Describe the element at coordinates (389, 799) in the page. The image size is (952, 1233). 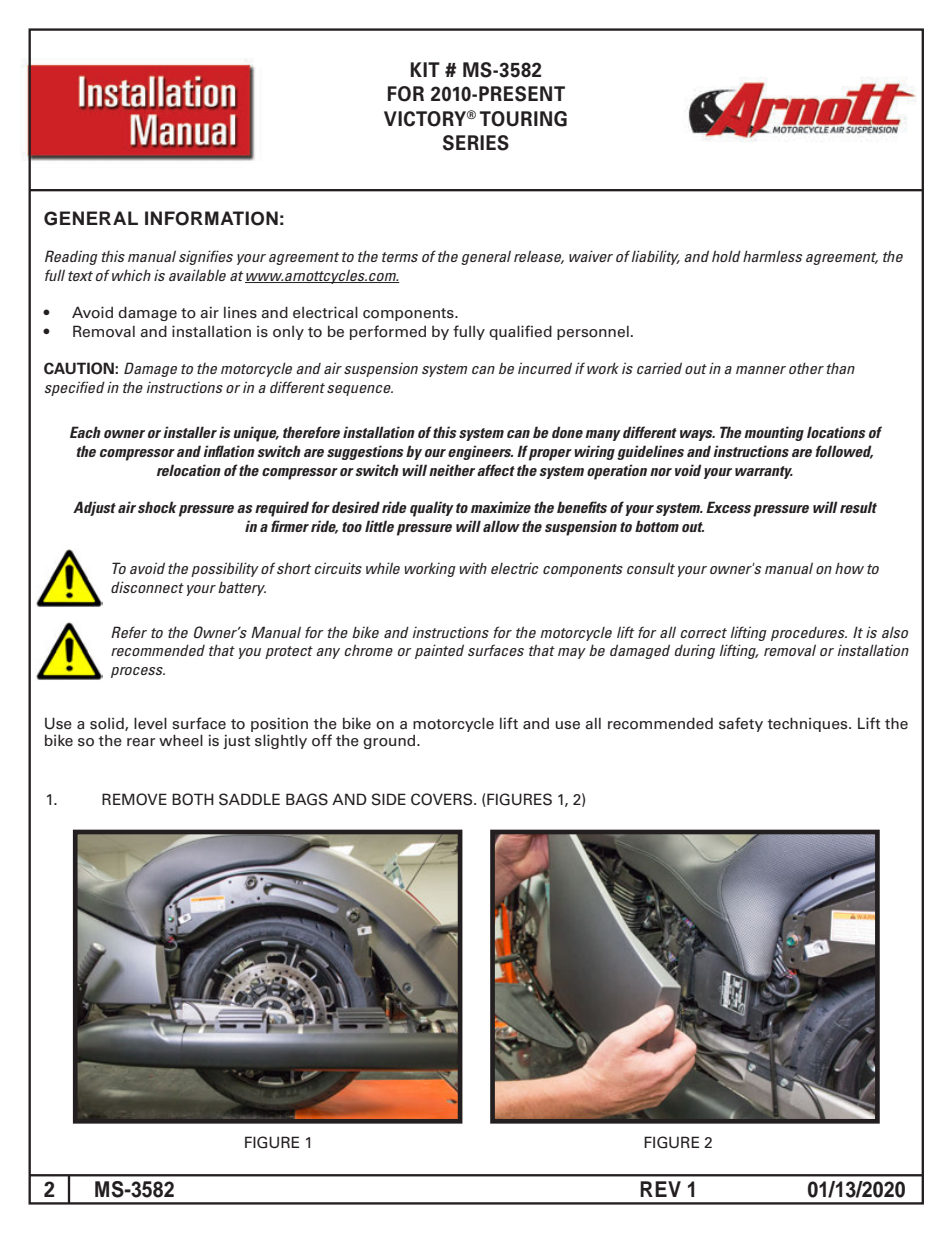
I see `SIDE` at that location.
